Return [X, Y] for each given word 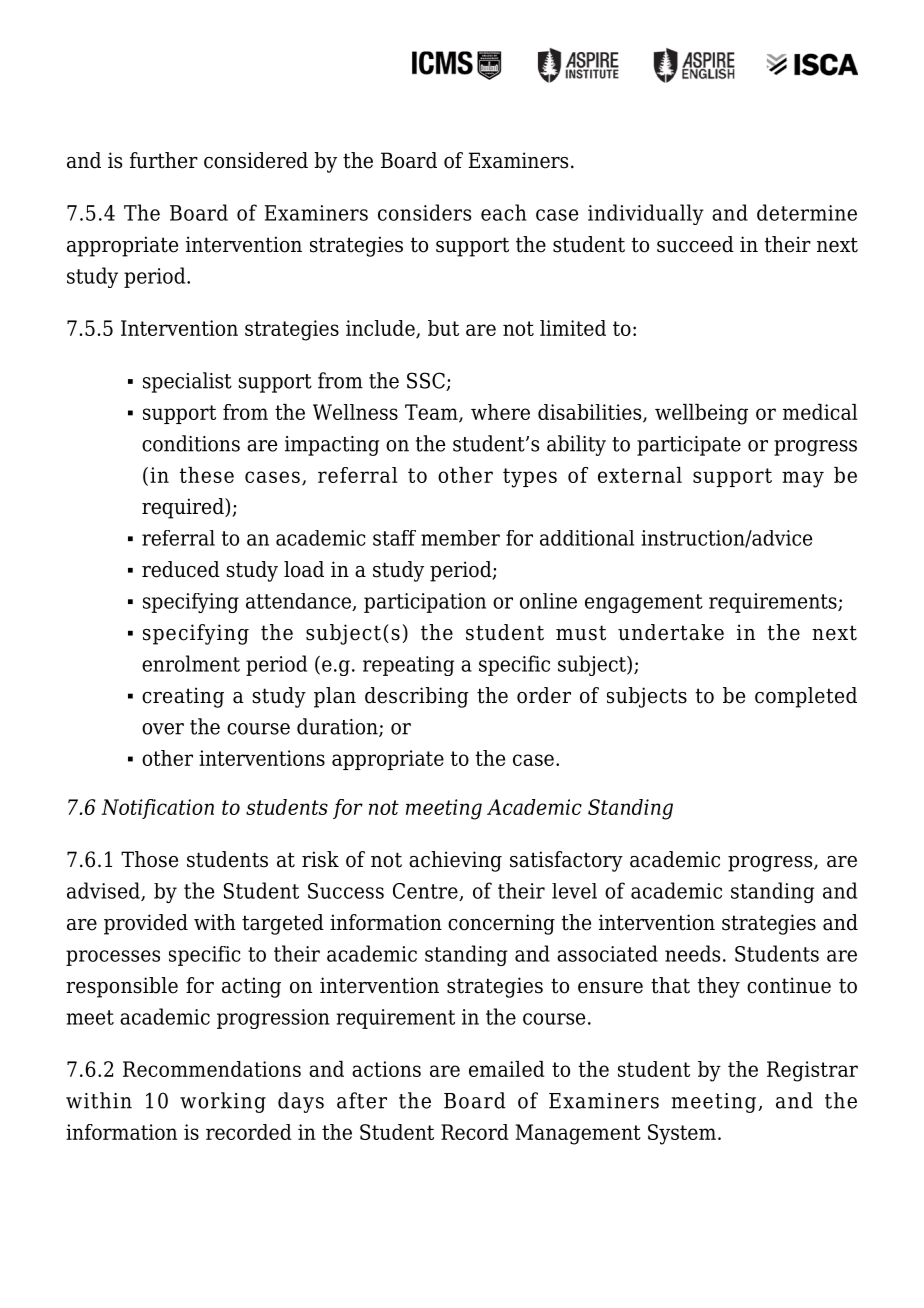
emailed [507, 1069]
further [164, 160]
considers [424, 212]
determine [807, 212]
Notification [157, 809]
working [223, 1102]
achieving [455, 861]
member [460, 538]
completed [806, 697]
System [682, 1134]
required [184, 508]
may [803, 479]
